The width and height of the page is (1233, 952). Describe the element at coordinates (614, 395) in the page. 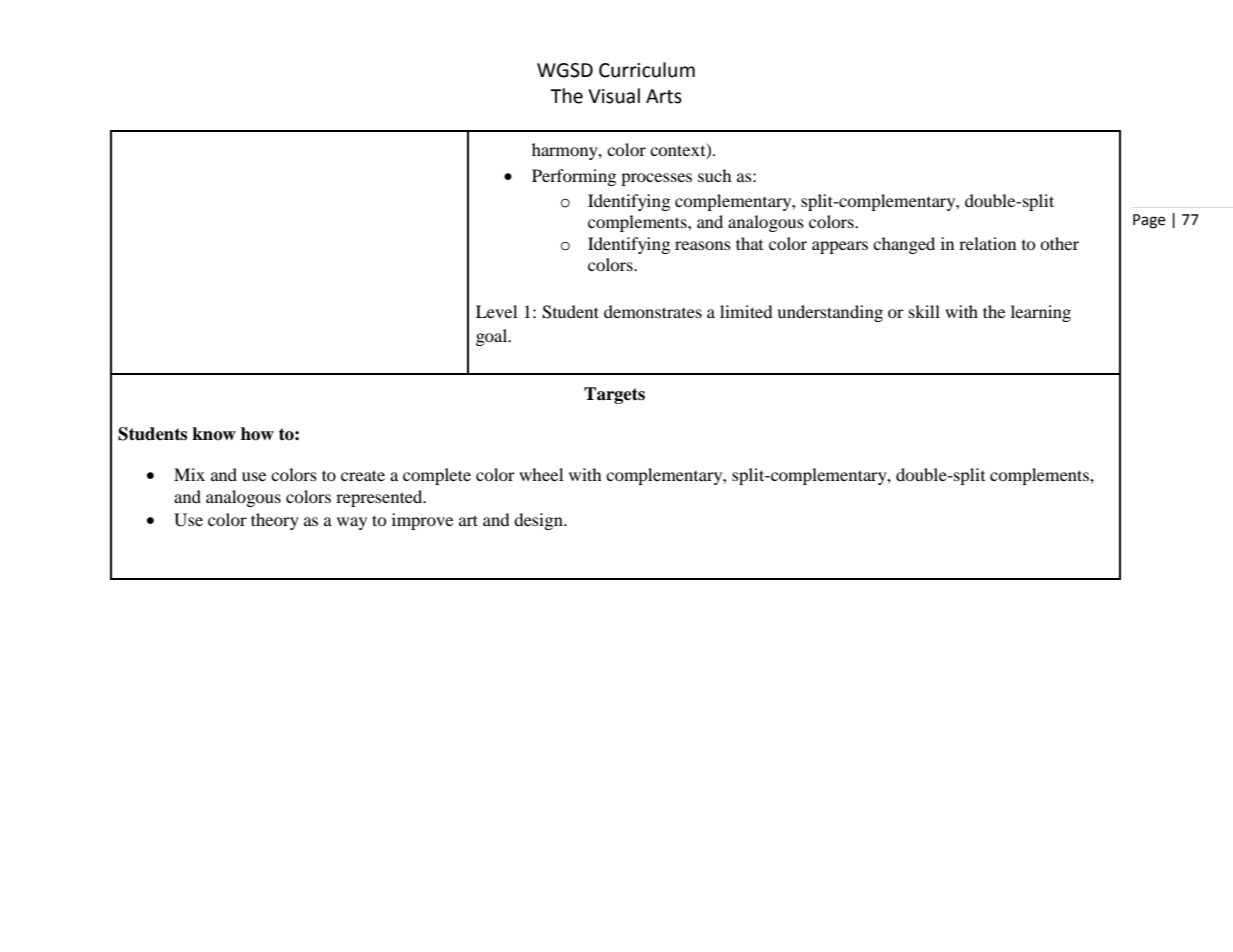

I see `Targets` at that location.
